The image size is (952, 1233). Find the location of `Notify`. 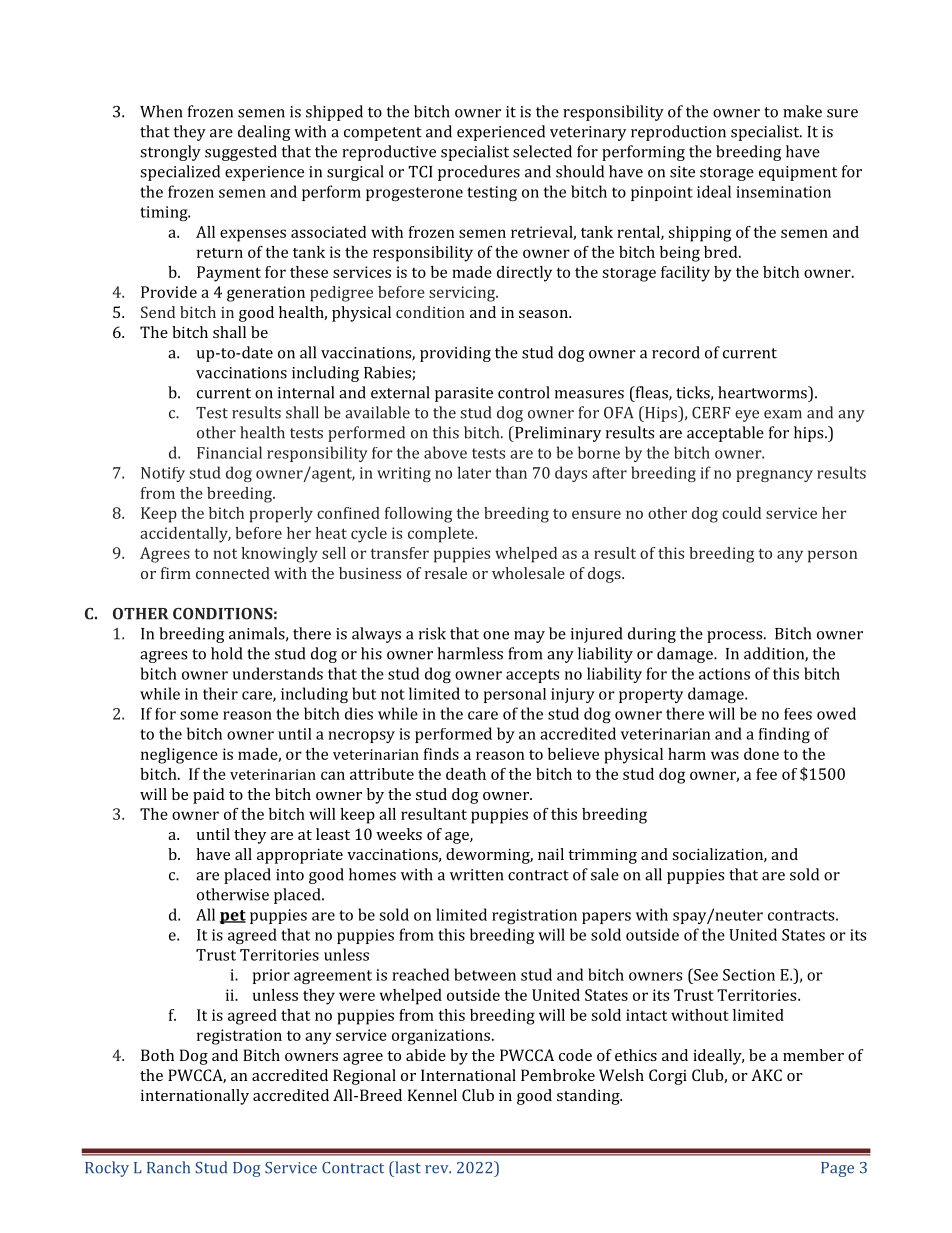

Notify is located at coordinates (163, 474).
